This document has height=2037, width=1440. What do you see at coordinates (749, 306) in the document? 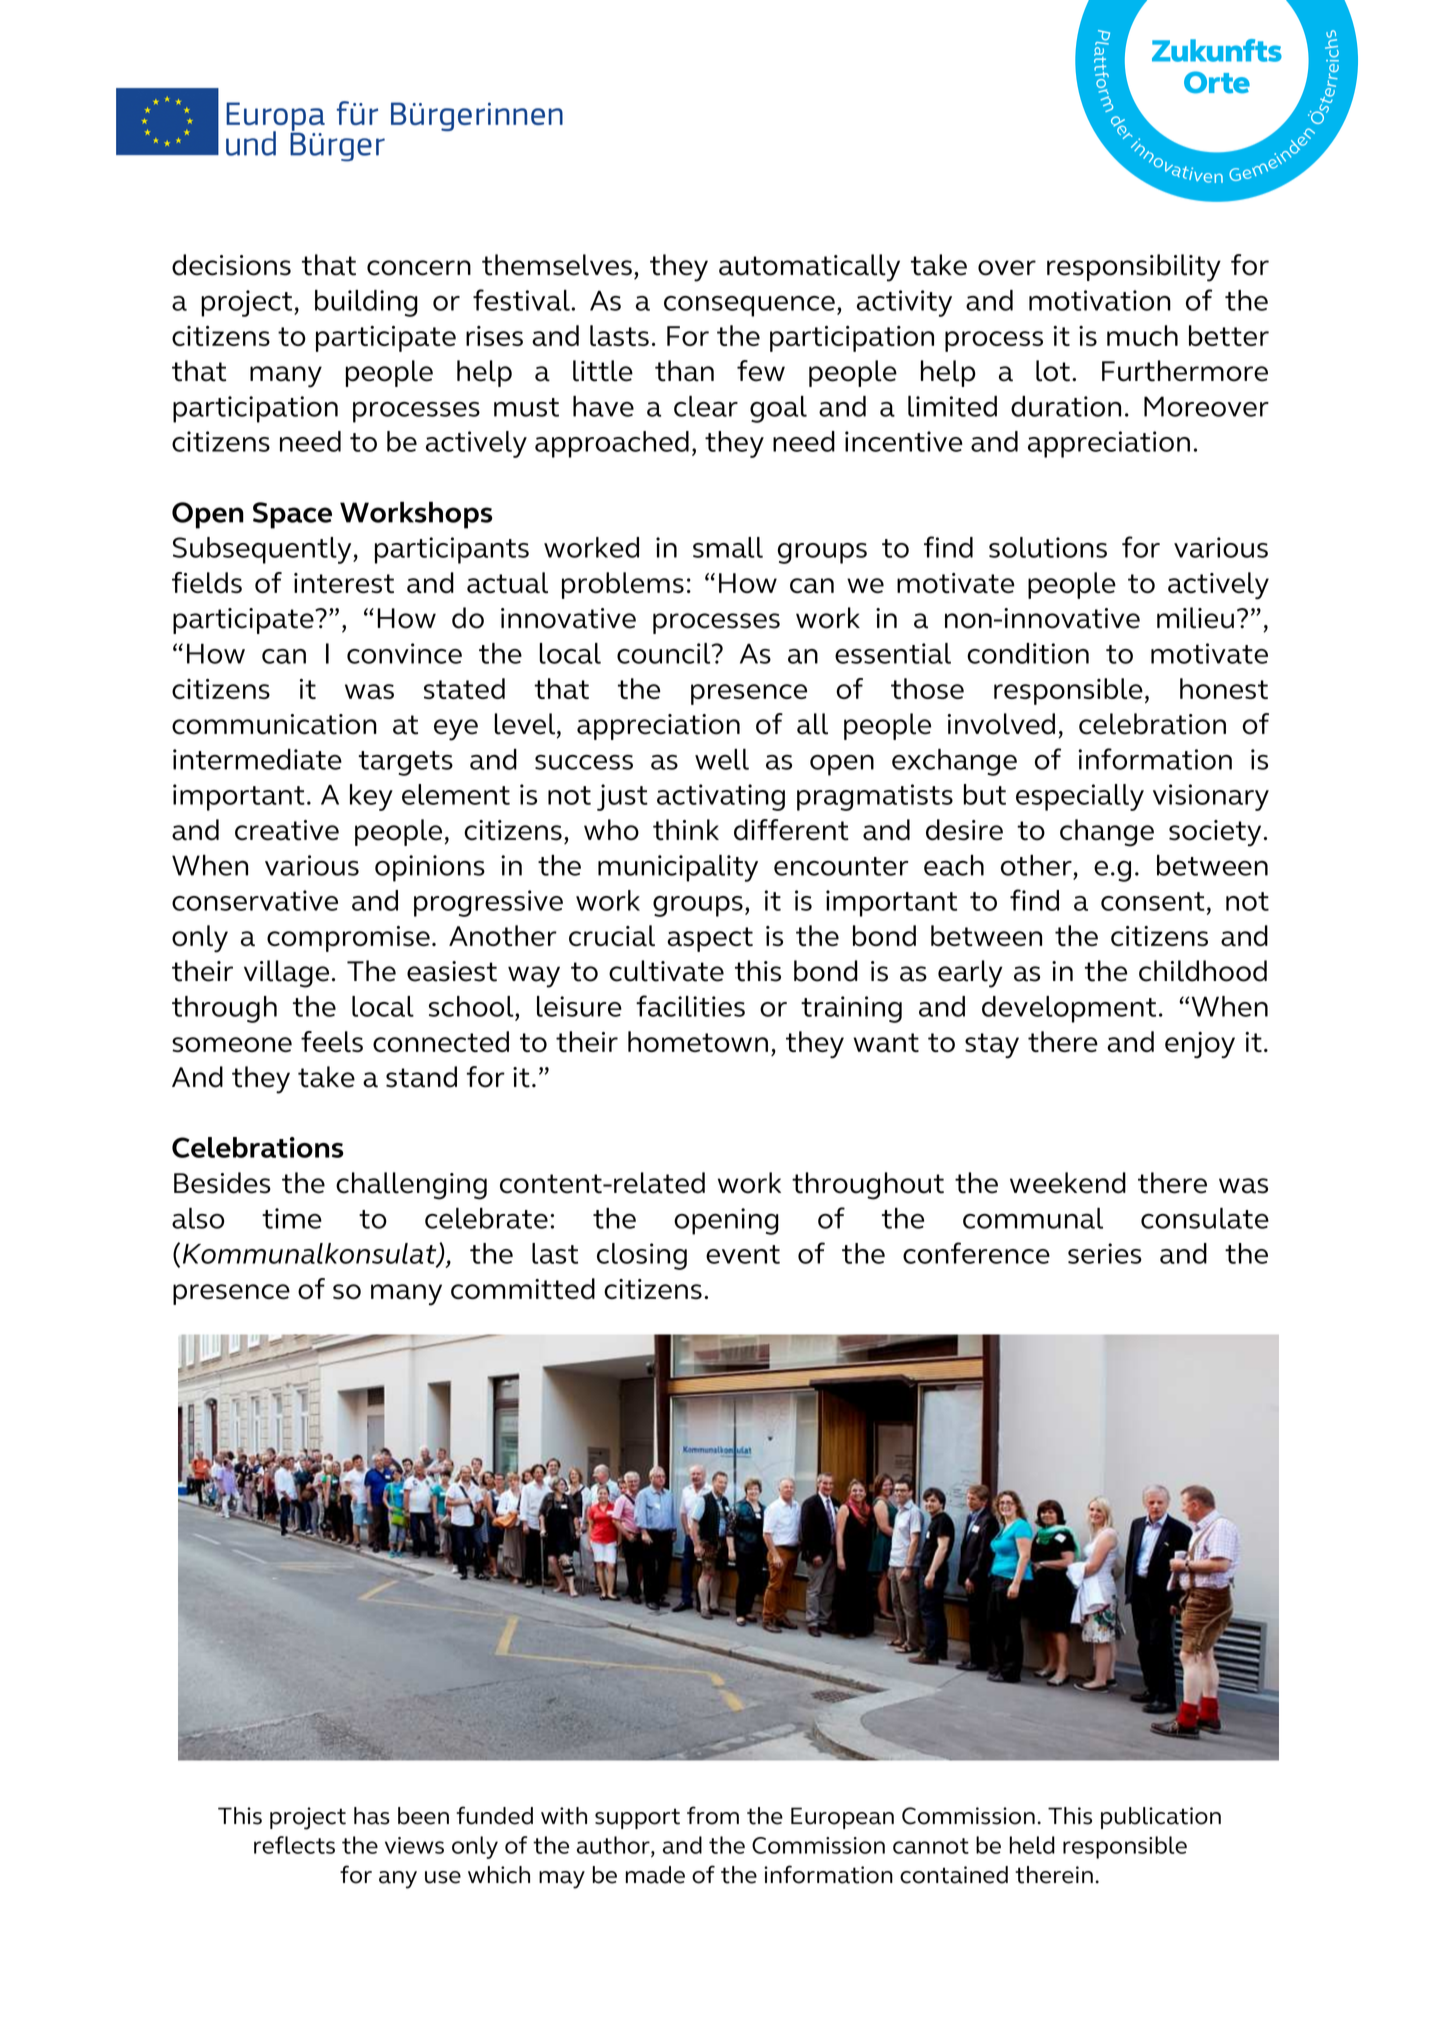
I see `consequence` at bounding box center [749, 306].
